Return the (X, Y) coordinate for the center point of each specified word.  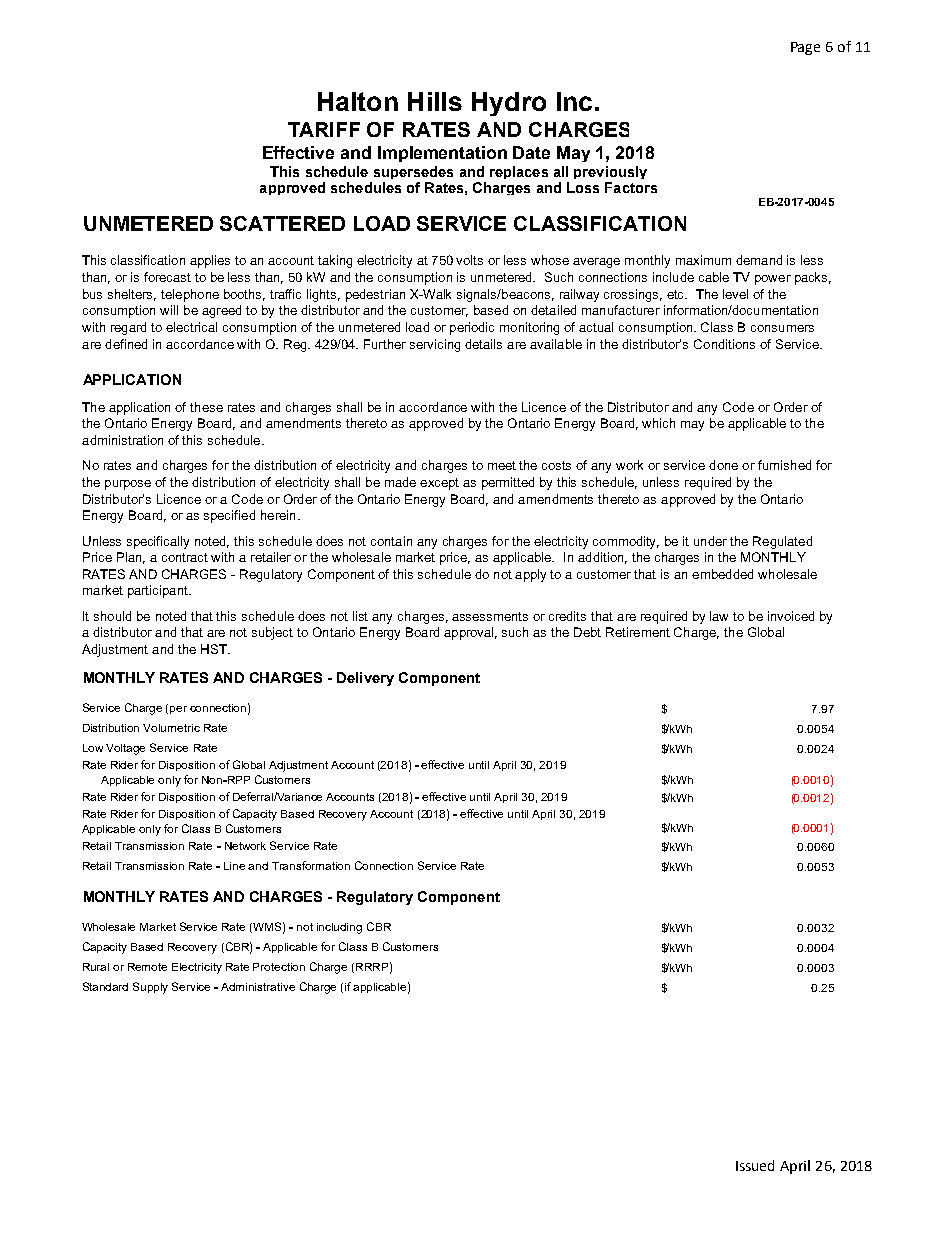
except (439, 484)
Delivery (365, 679)
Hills (435, 101)
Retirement (638, 632)
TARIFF (324, 129)
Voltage (125, 749)
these (206, 407)
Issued (755, 1165)
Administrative (258, 987)
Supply (150, 988)
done (723, 465)
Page (805, 48)
